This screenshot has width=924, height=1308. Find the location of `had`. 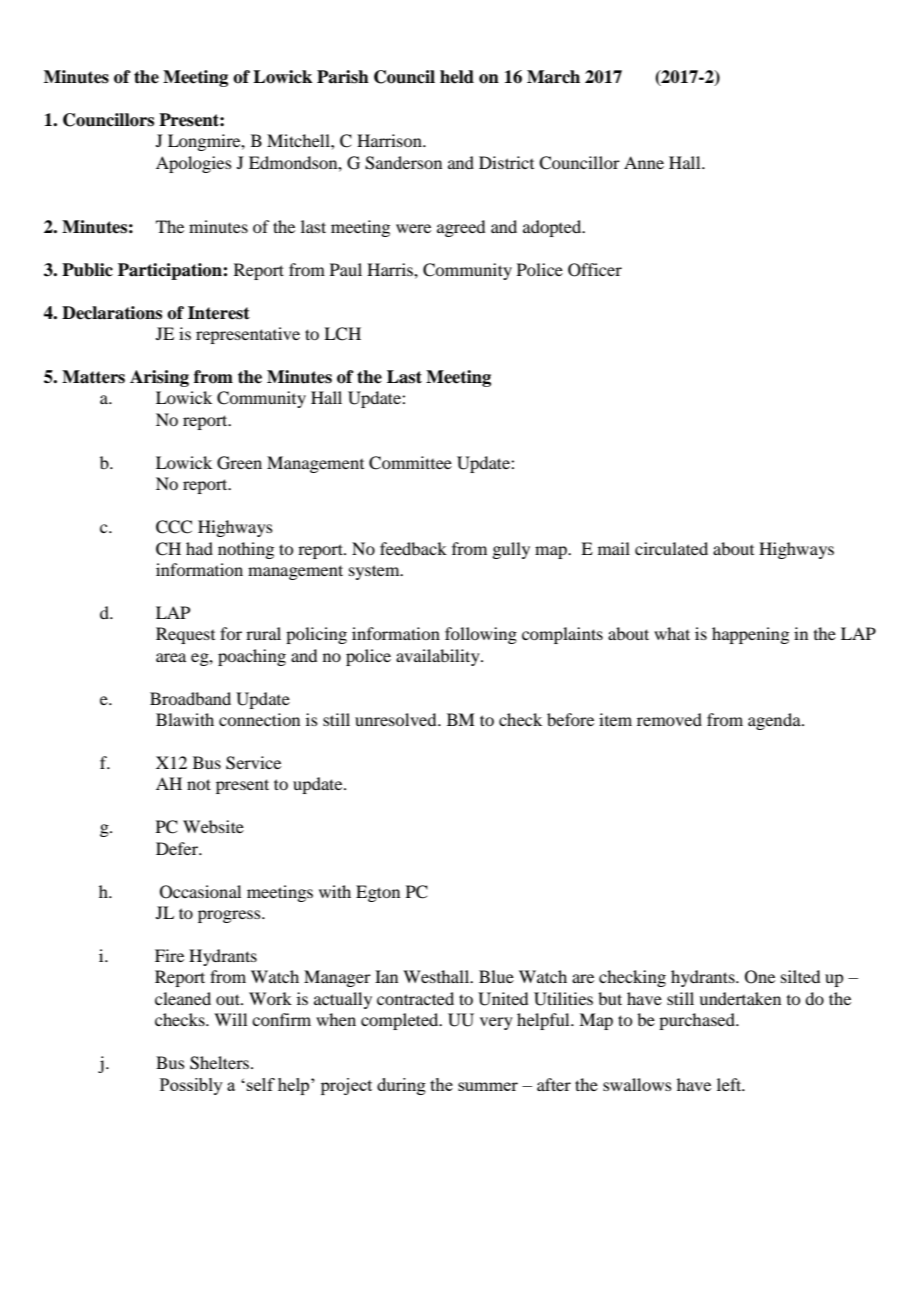

had is located at coordinates (199, 548).
